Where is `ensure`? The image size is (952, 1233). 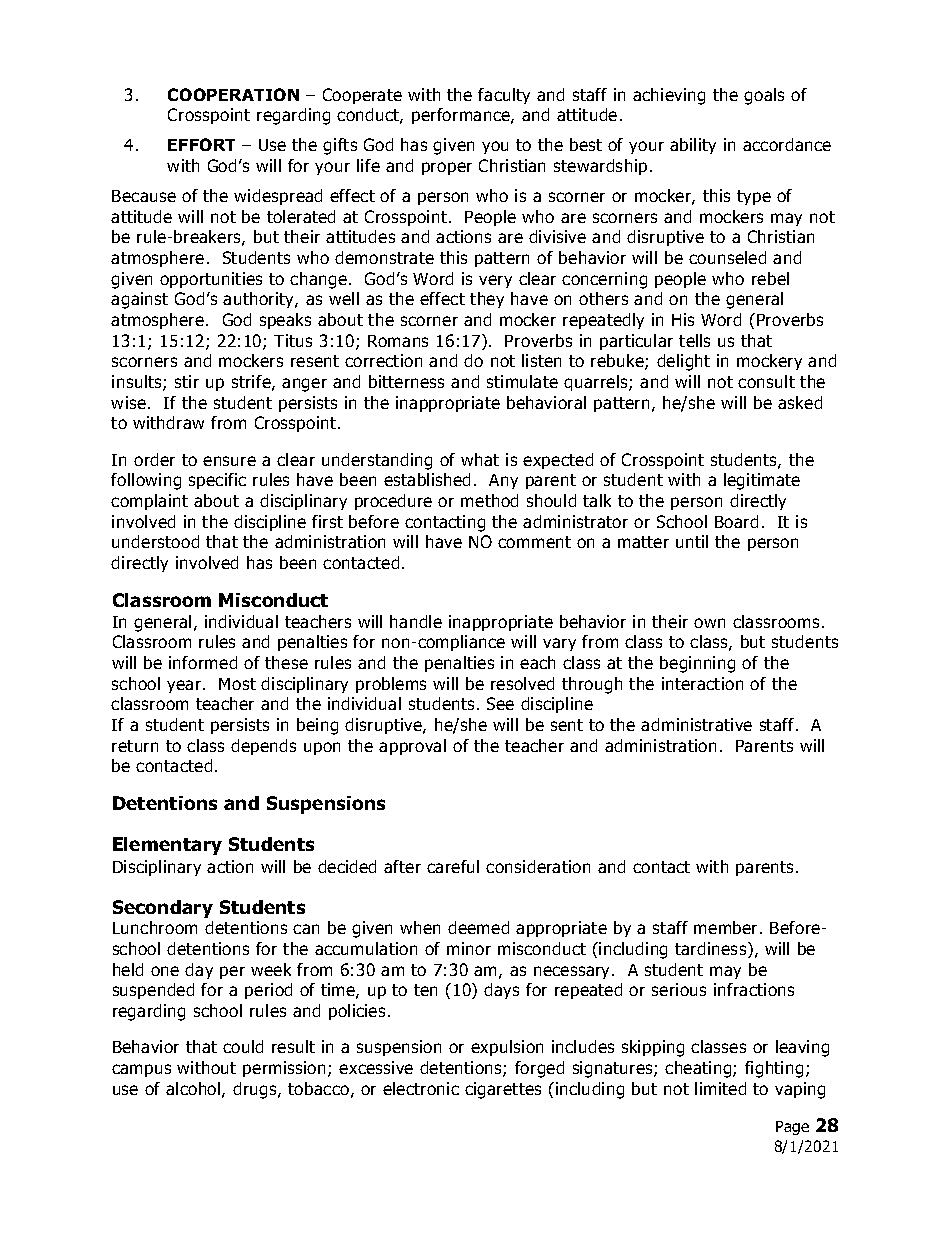 ensure is located at coordinates (229, 461).
